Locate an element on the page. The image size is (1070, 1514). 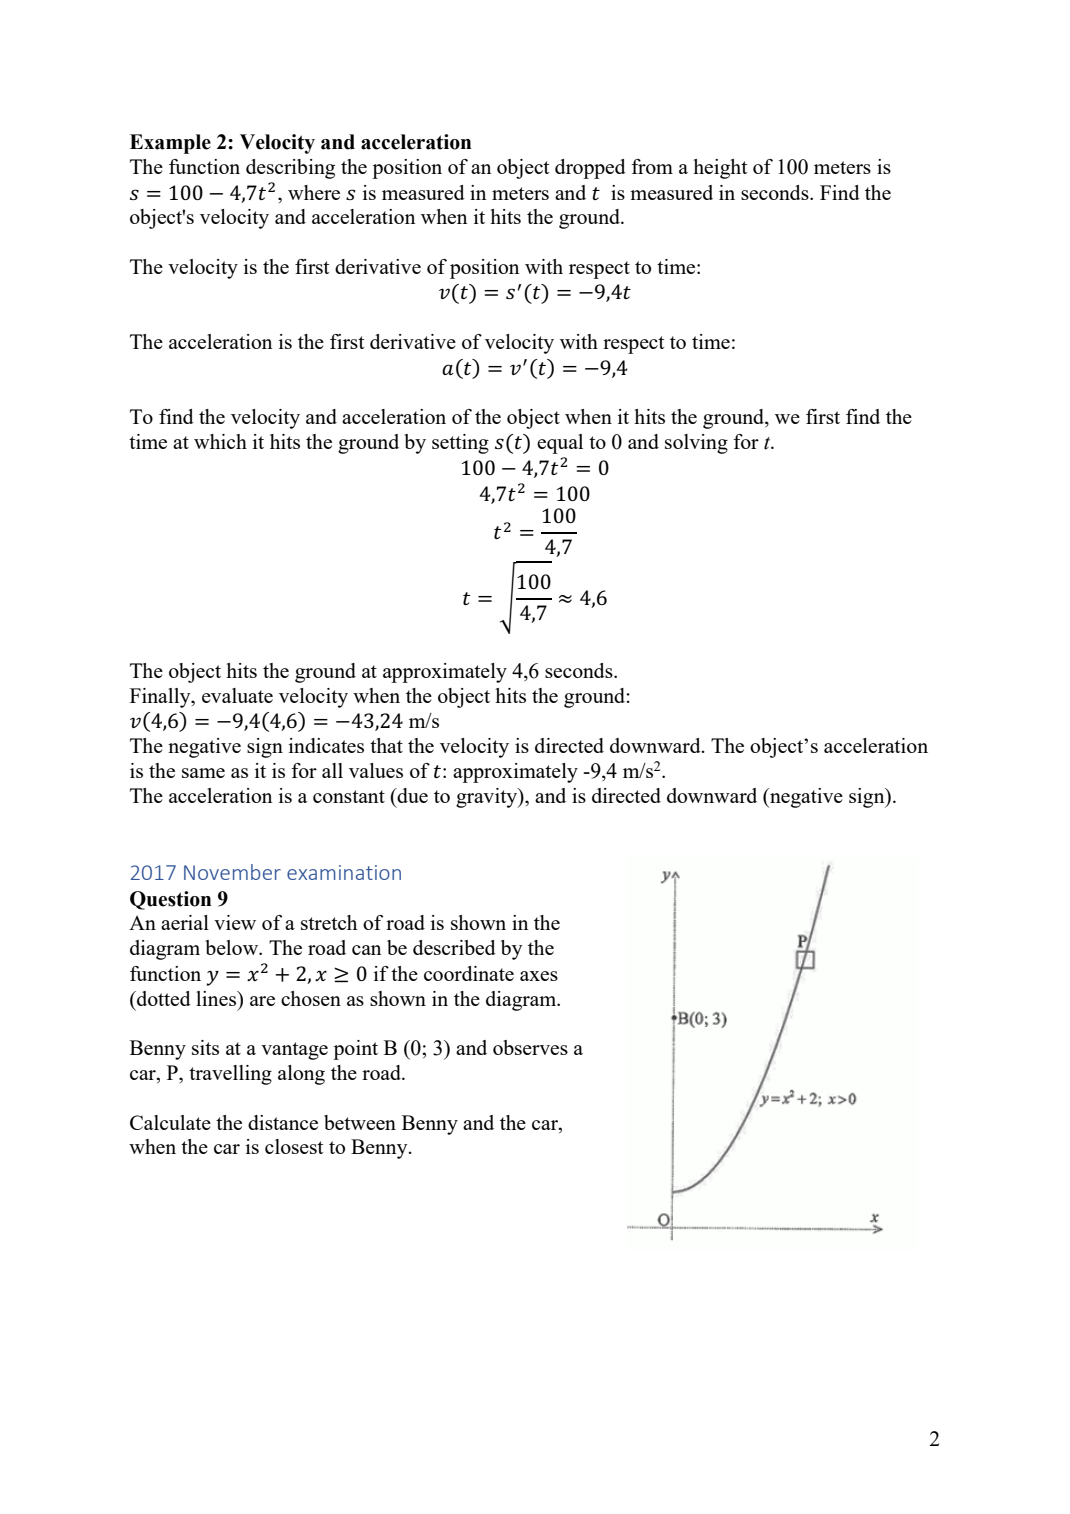
where is located at coordinates (314, 192).
